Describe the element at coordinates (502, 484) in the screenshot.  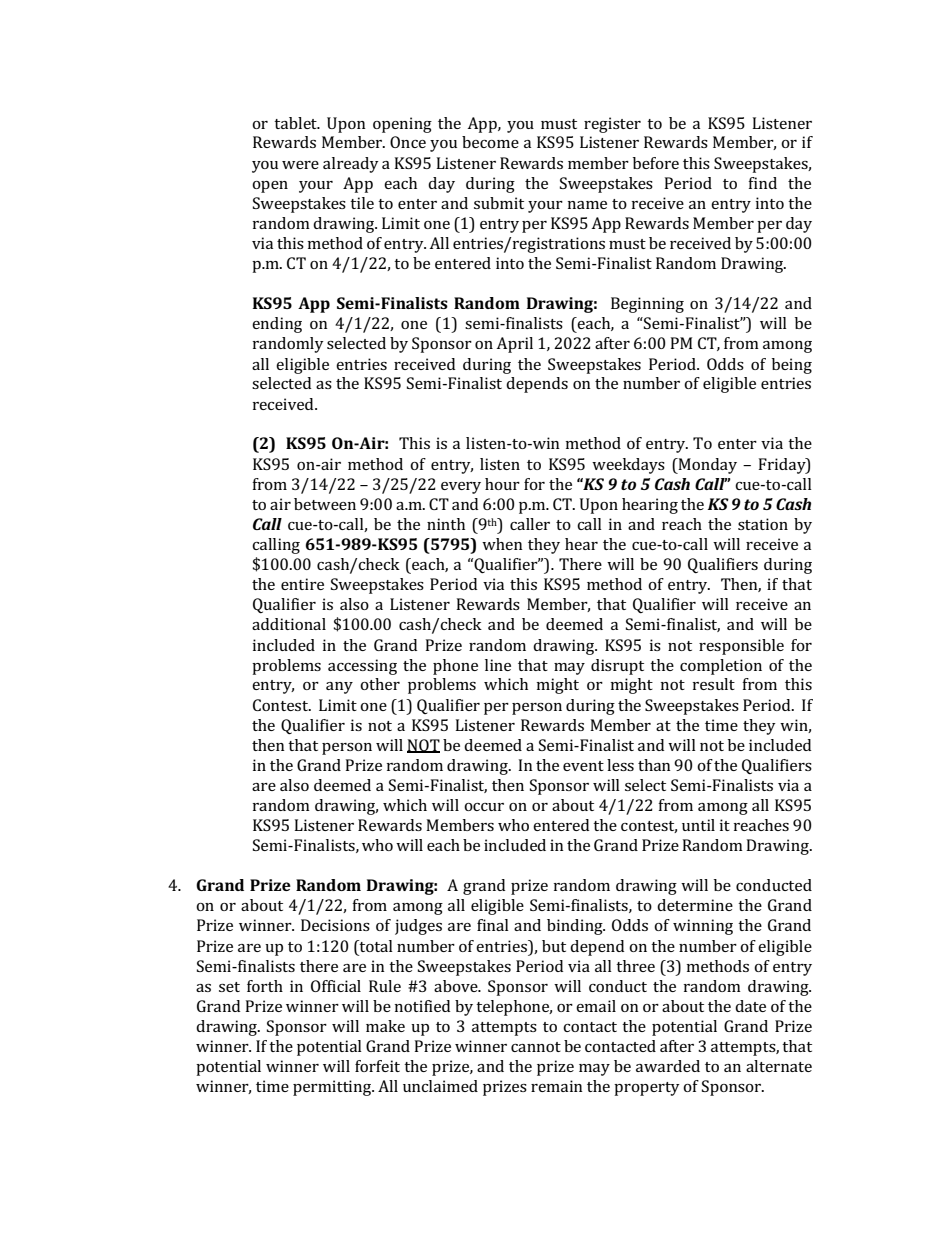
I see `hour` at that location.
